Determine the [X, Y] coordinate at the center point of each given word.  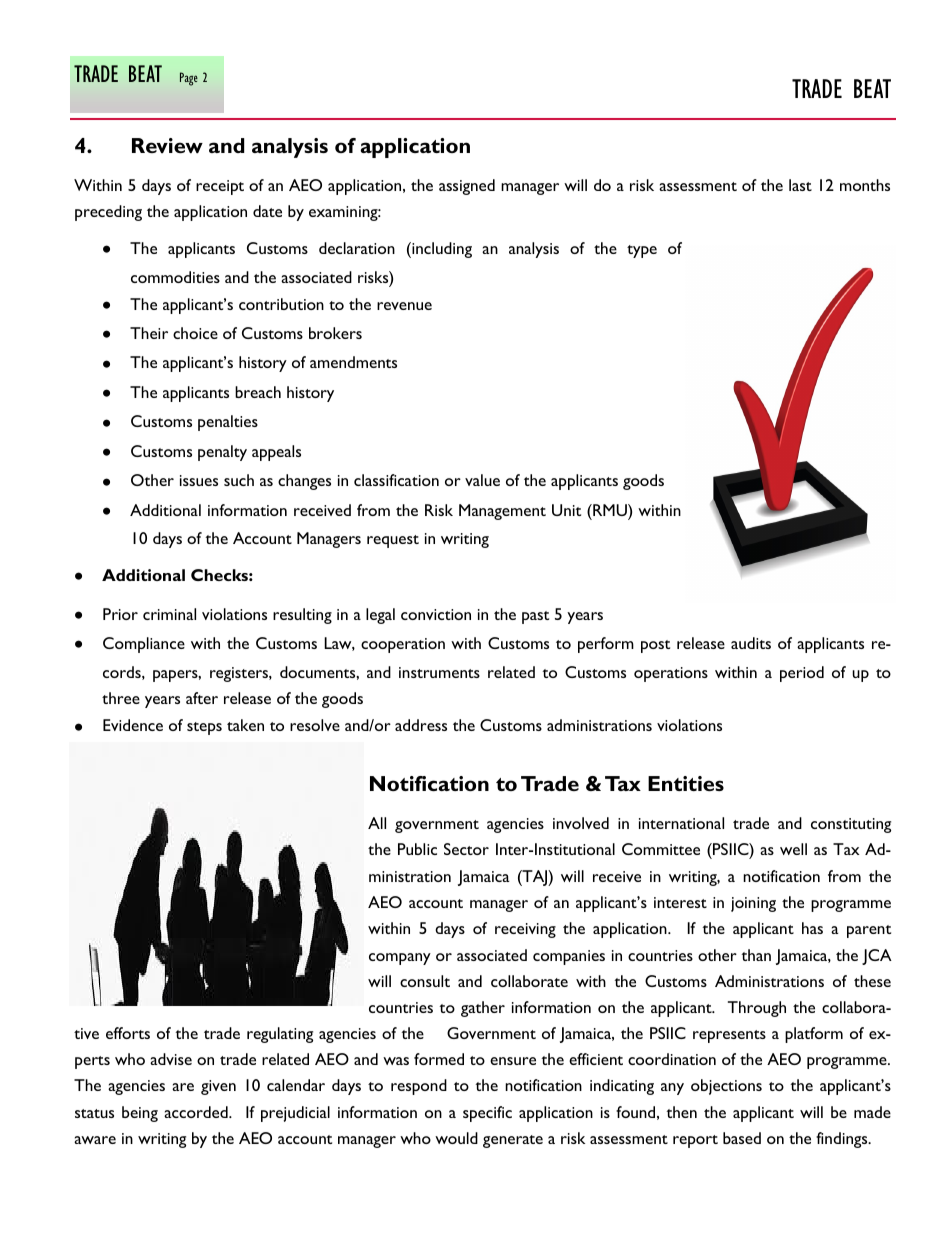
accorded [197, 1112]
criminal [169, 614]
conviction [436, 614]
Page [189, 79]
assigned [467, 187]
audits [751, 643]
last [800, 185]
